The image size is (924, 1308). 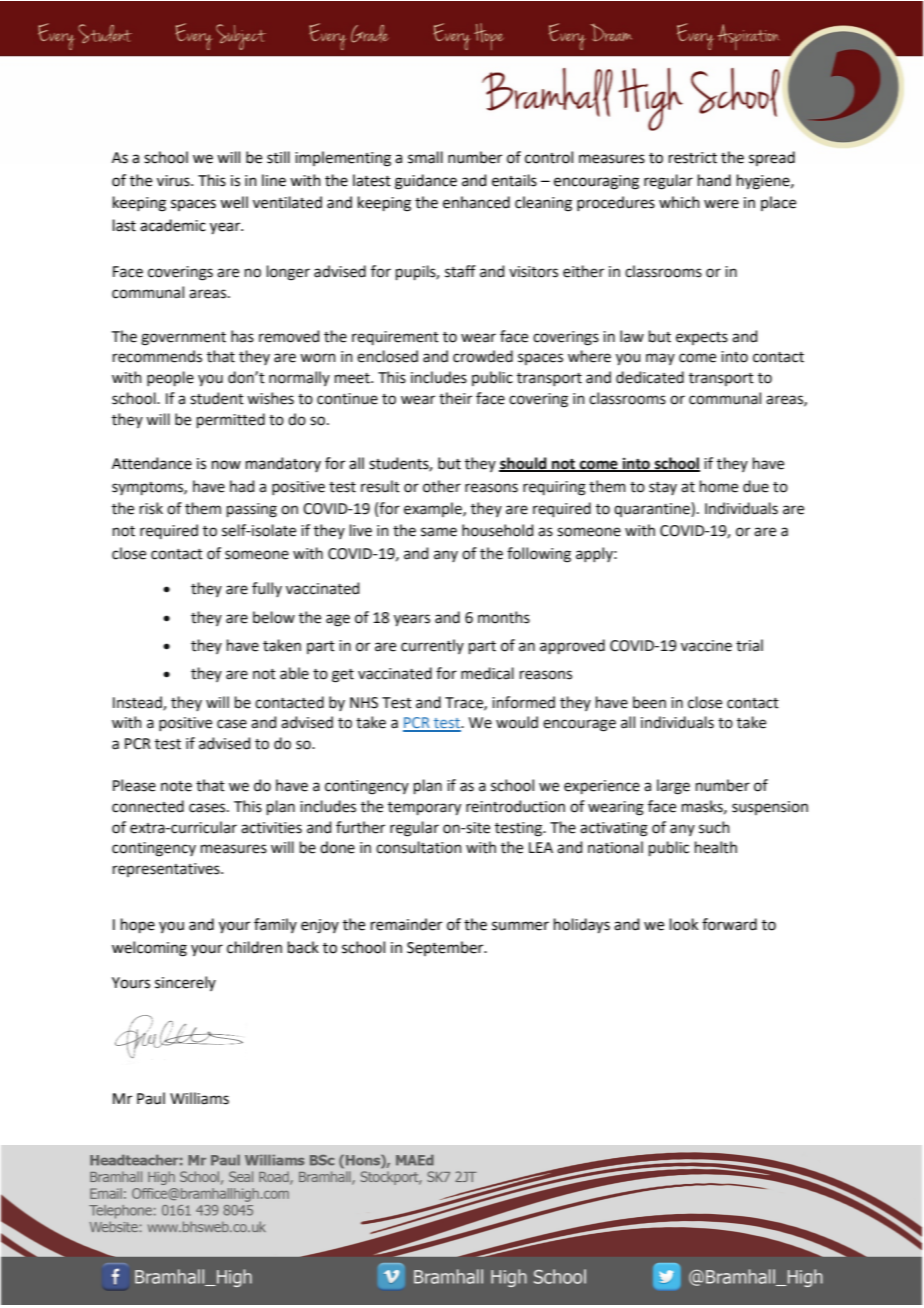 What do you see at coordinates (176, 786) in the screenshot?
I see `note` at bounding box center [176, 786].
